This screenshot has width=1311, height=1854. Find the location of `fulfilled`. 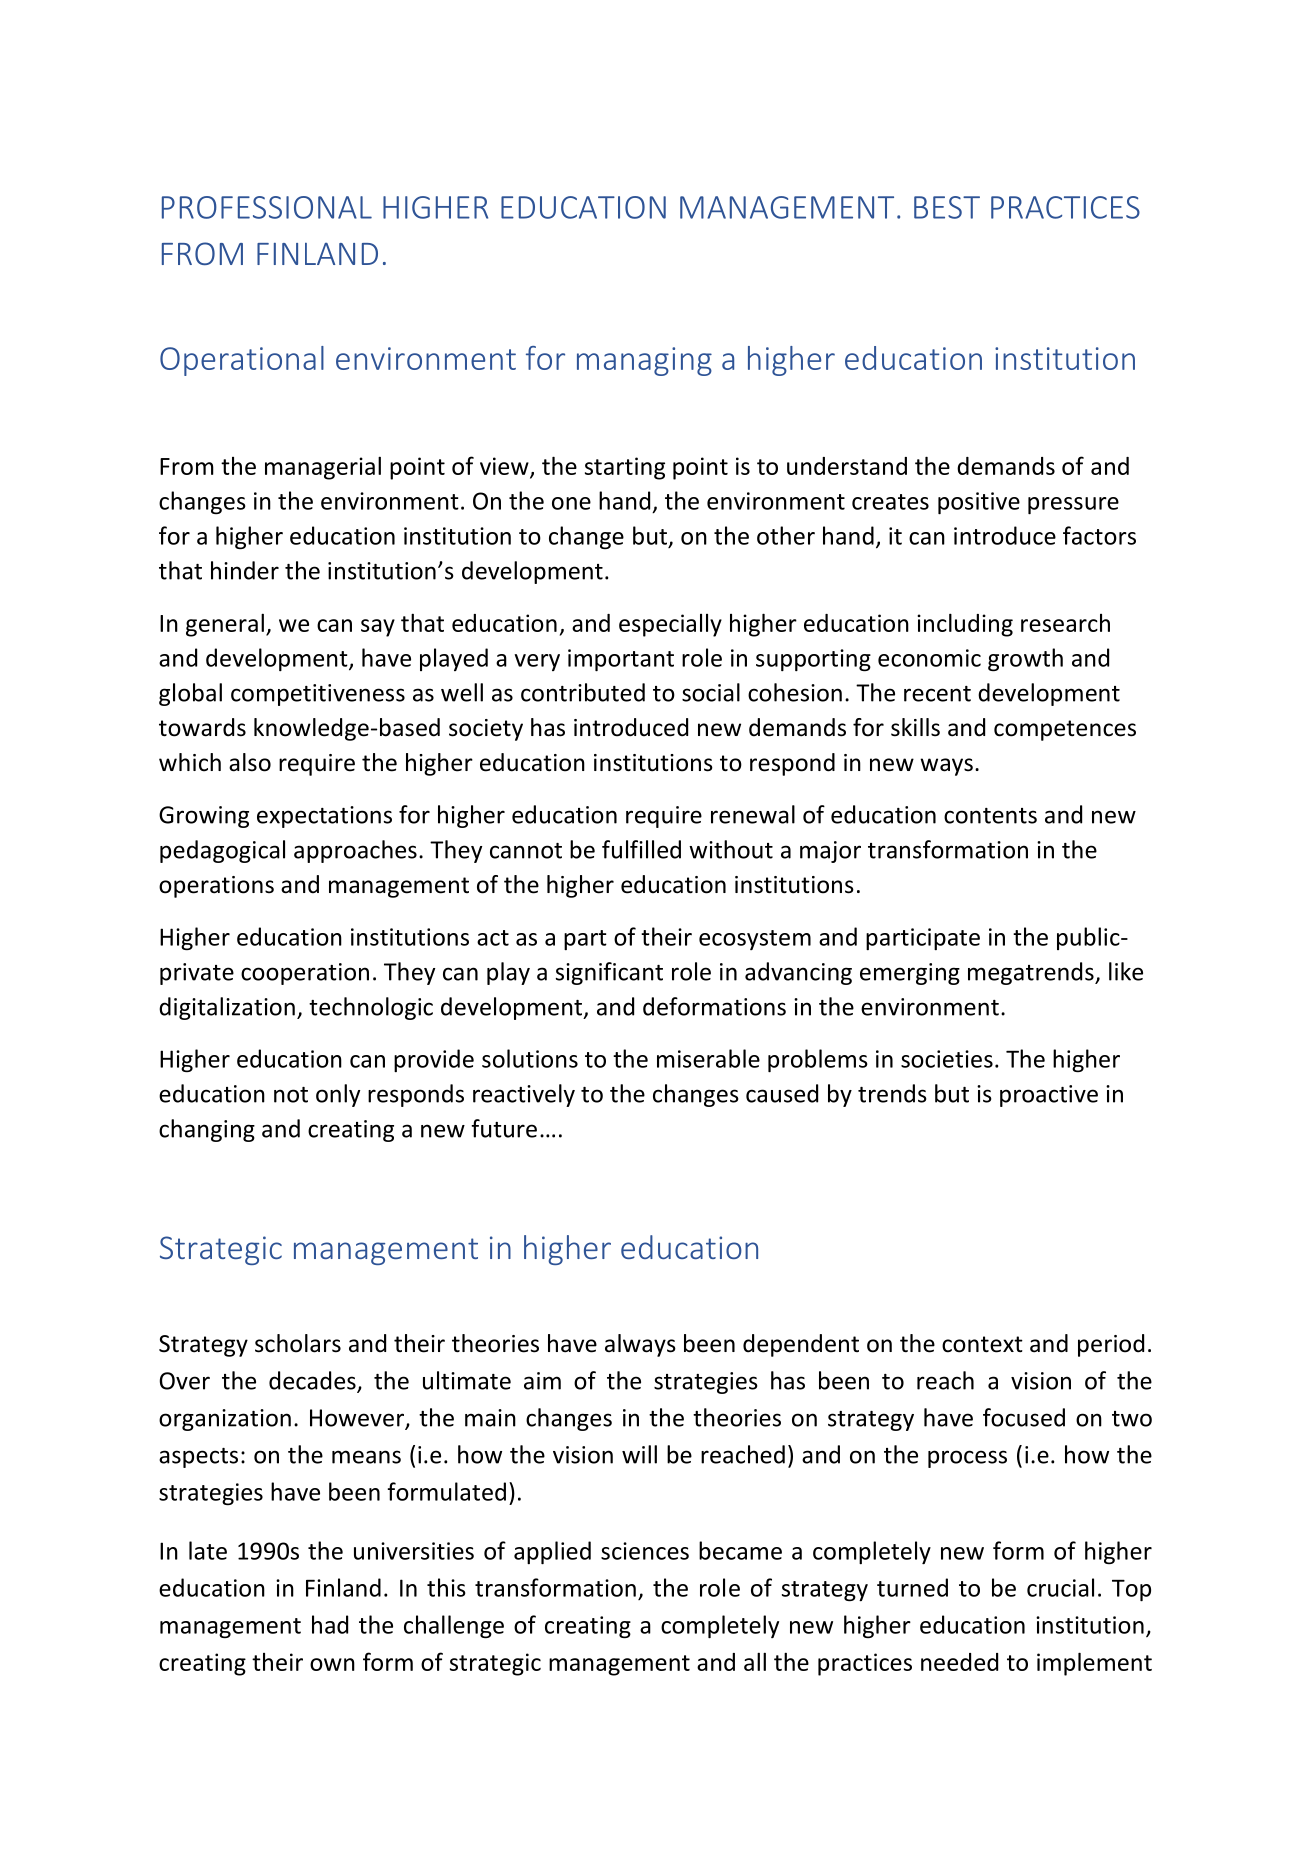

fulfilled is located at coordinates (641, 849).
